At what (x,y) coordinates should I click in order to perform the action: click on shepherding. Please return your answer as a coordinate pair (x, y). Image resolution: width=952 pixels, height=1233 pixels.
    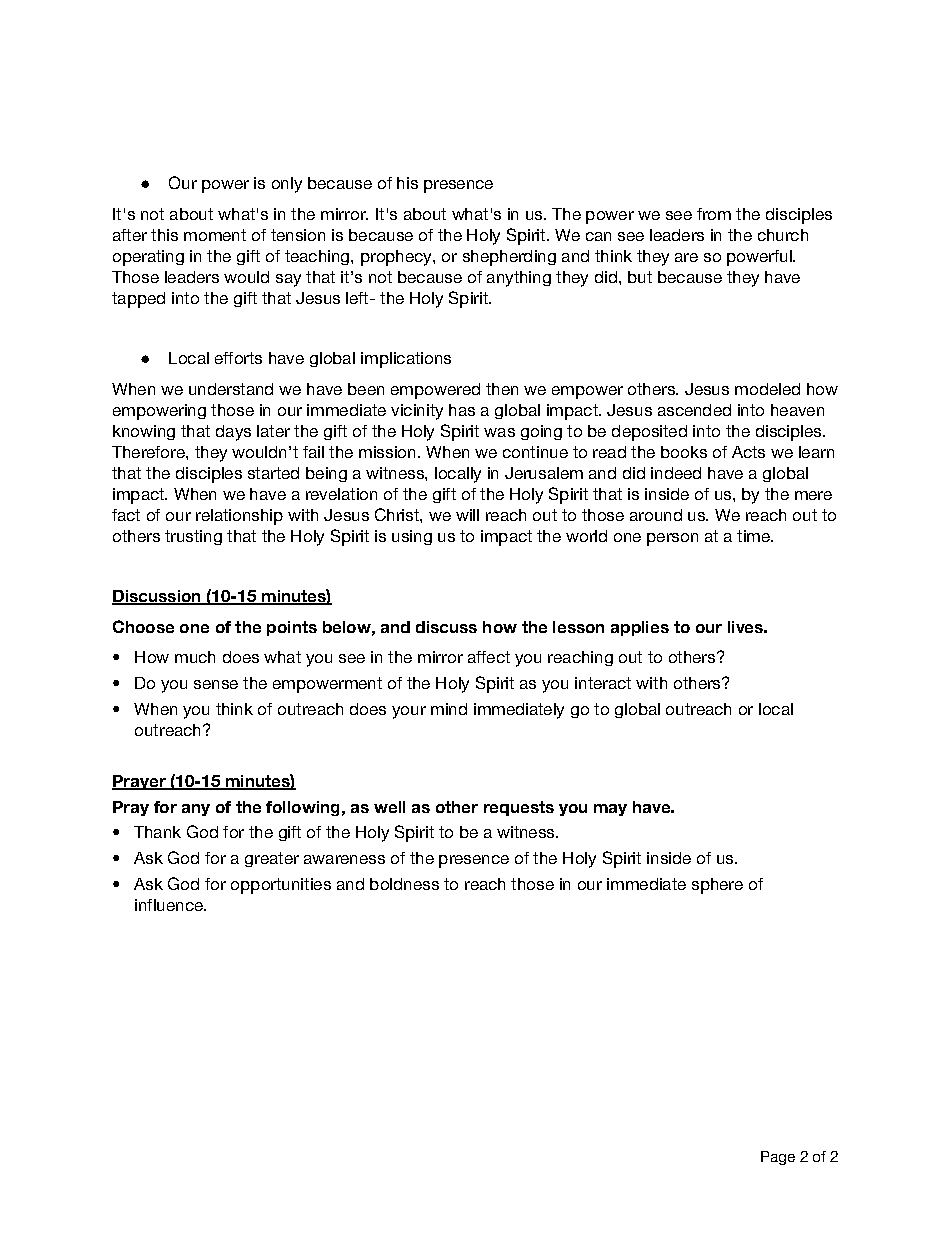
    Looking at the image, I should click on (509, 258).
